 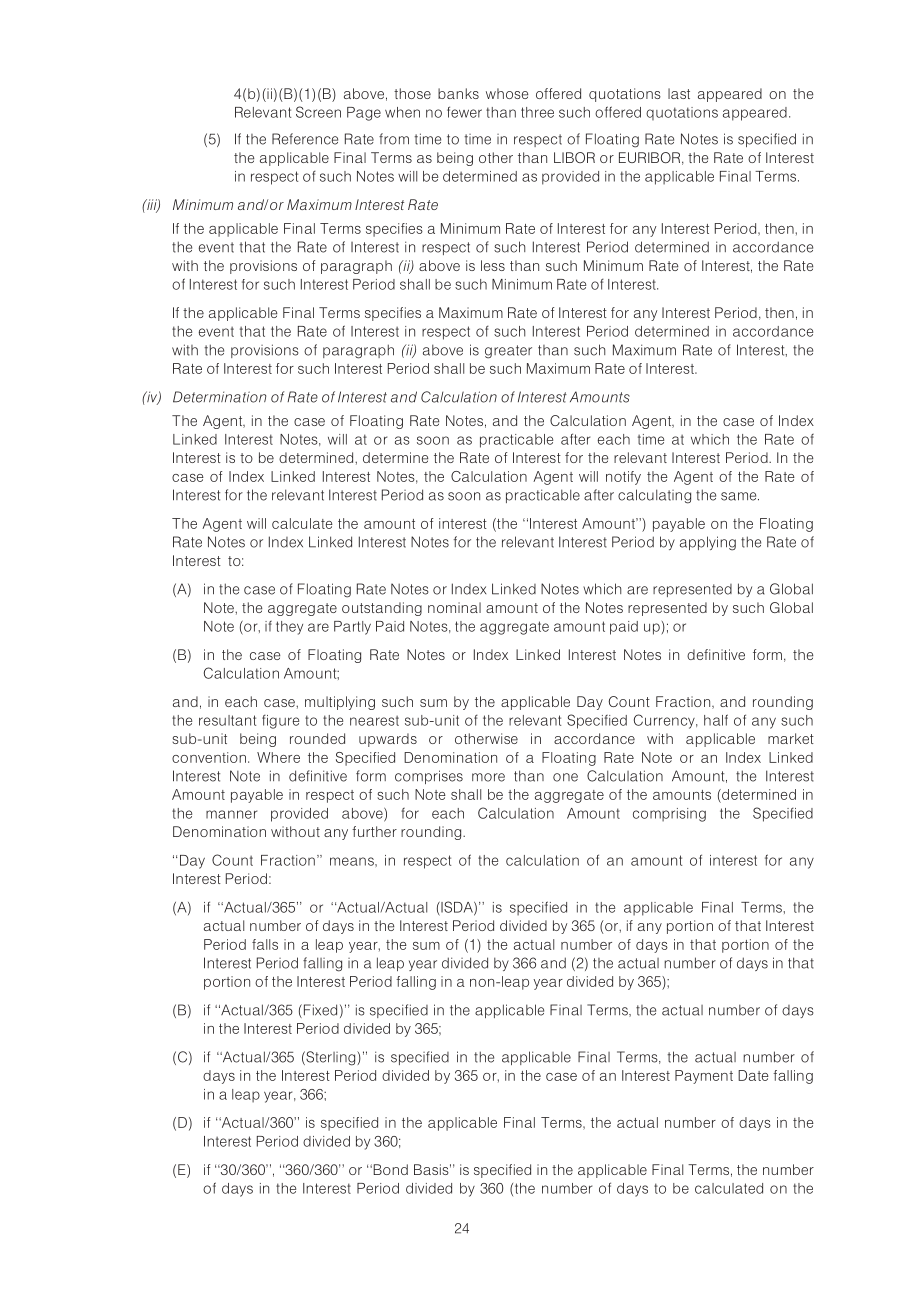 I want to click on whose, so click(x=507, y=93).
